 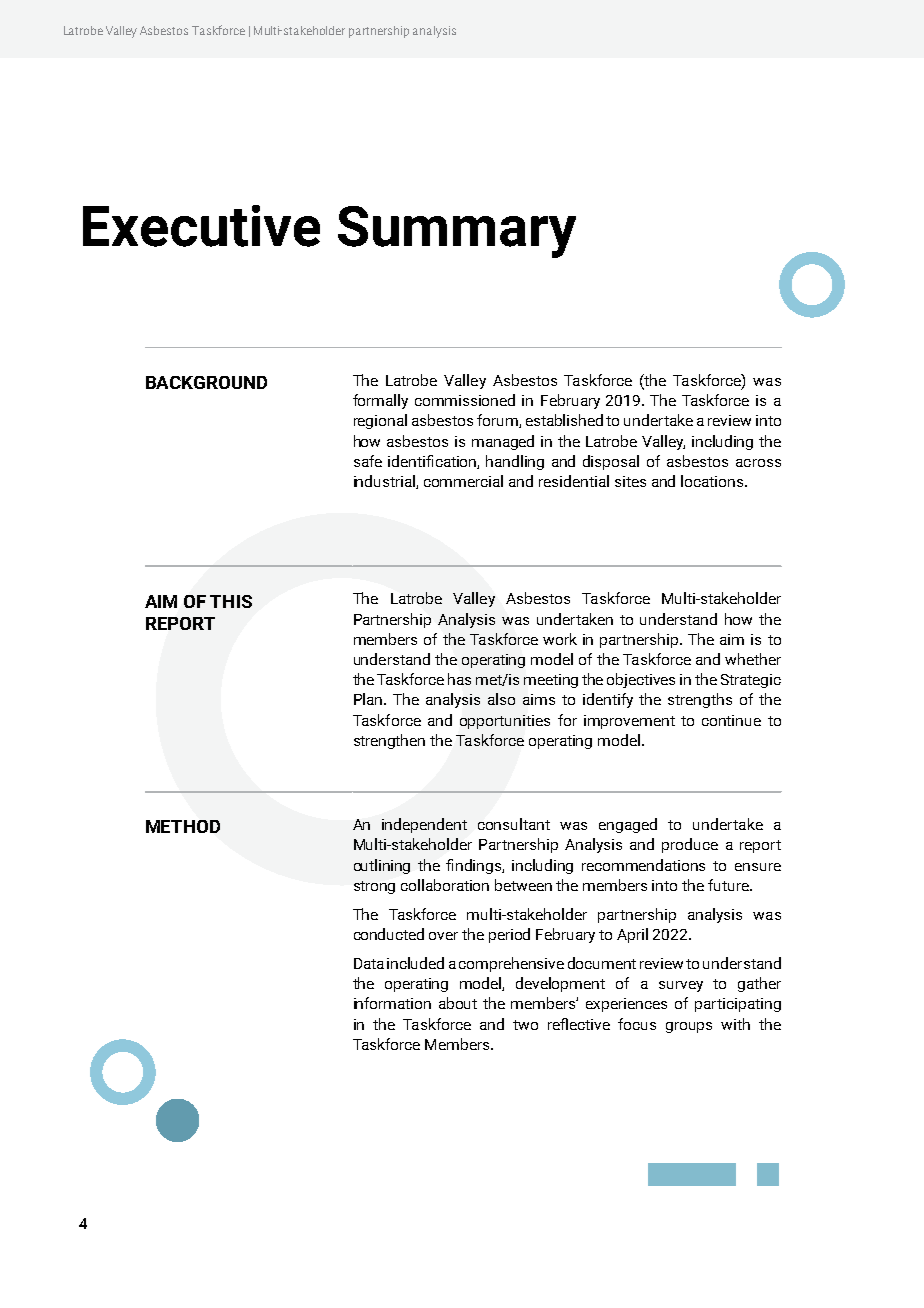 What do you see at coordinates (206, 382) in the screenshot?
I see `BACKGROUND` at bounding box center [206, 382].
